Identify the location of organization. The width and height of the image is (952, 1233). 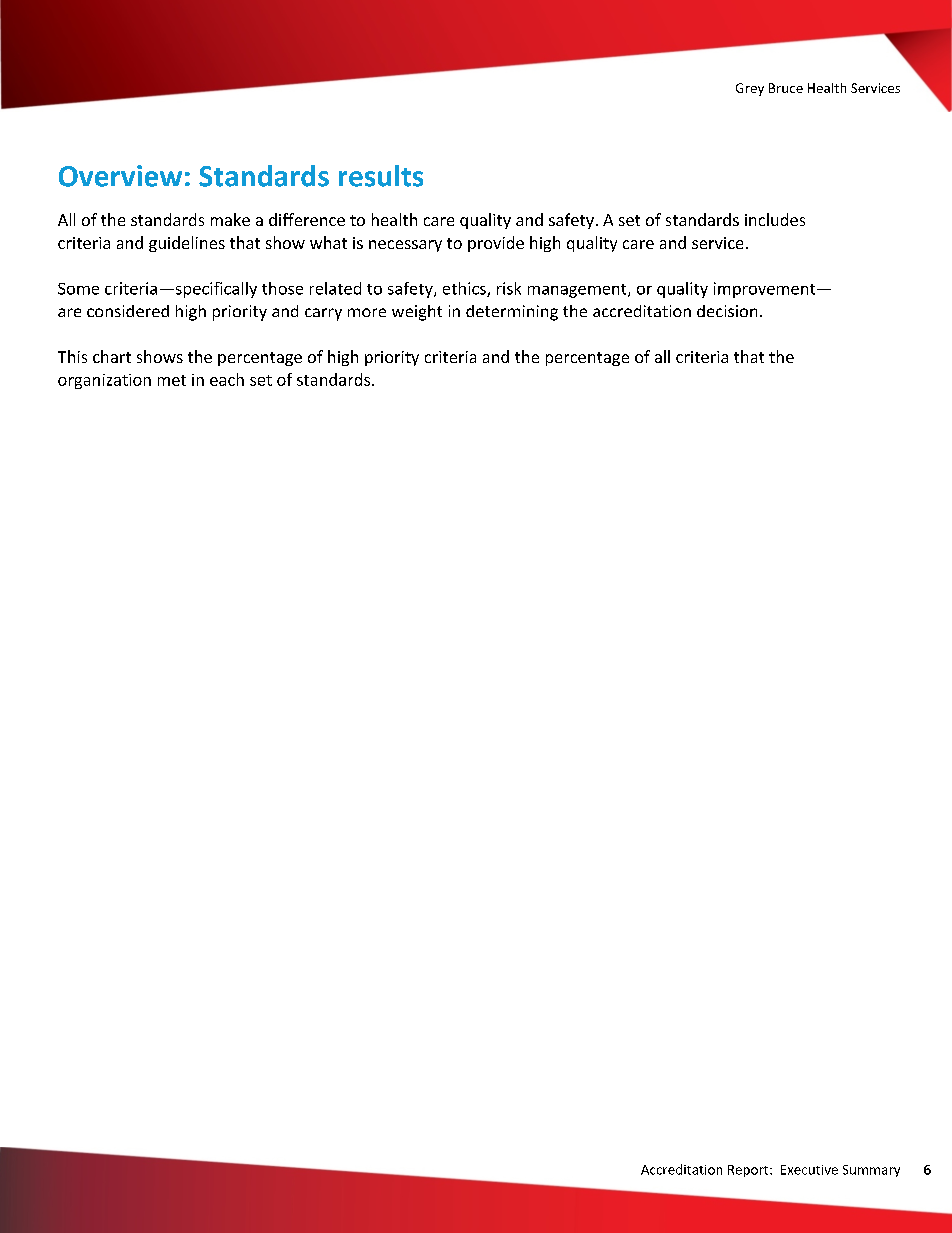
(104, 381).
